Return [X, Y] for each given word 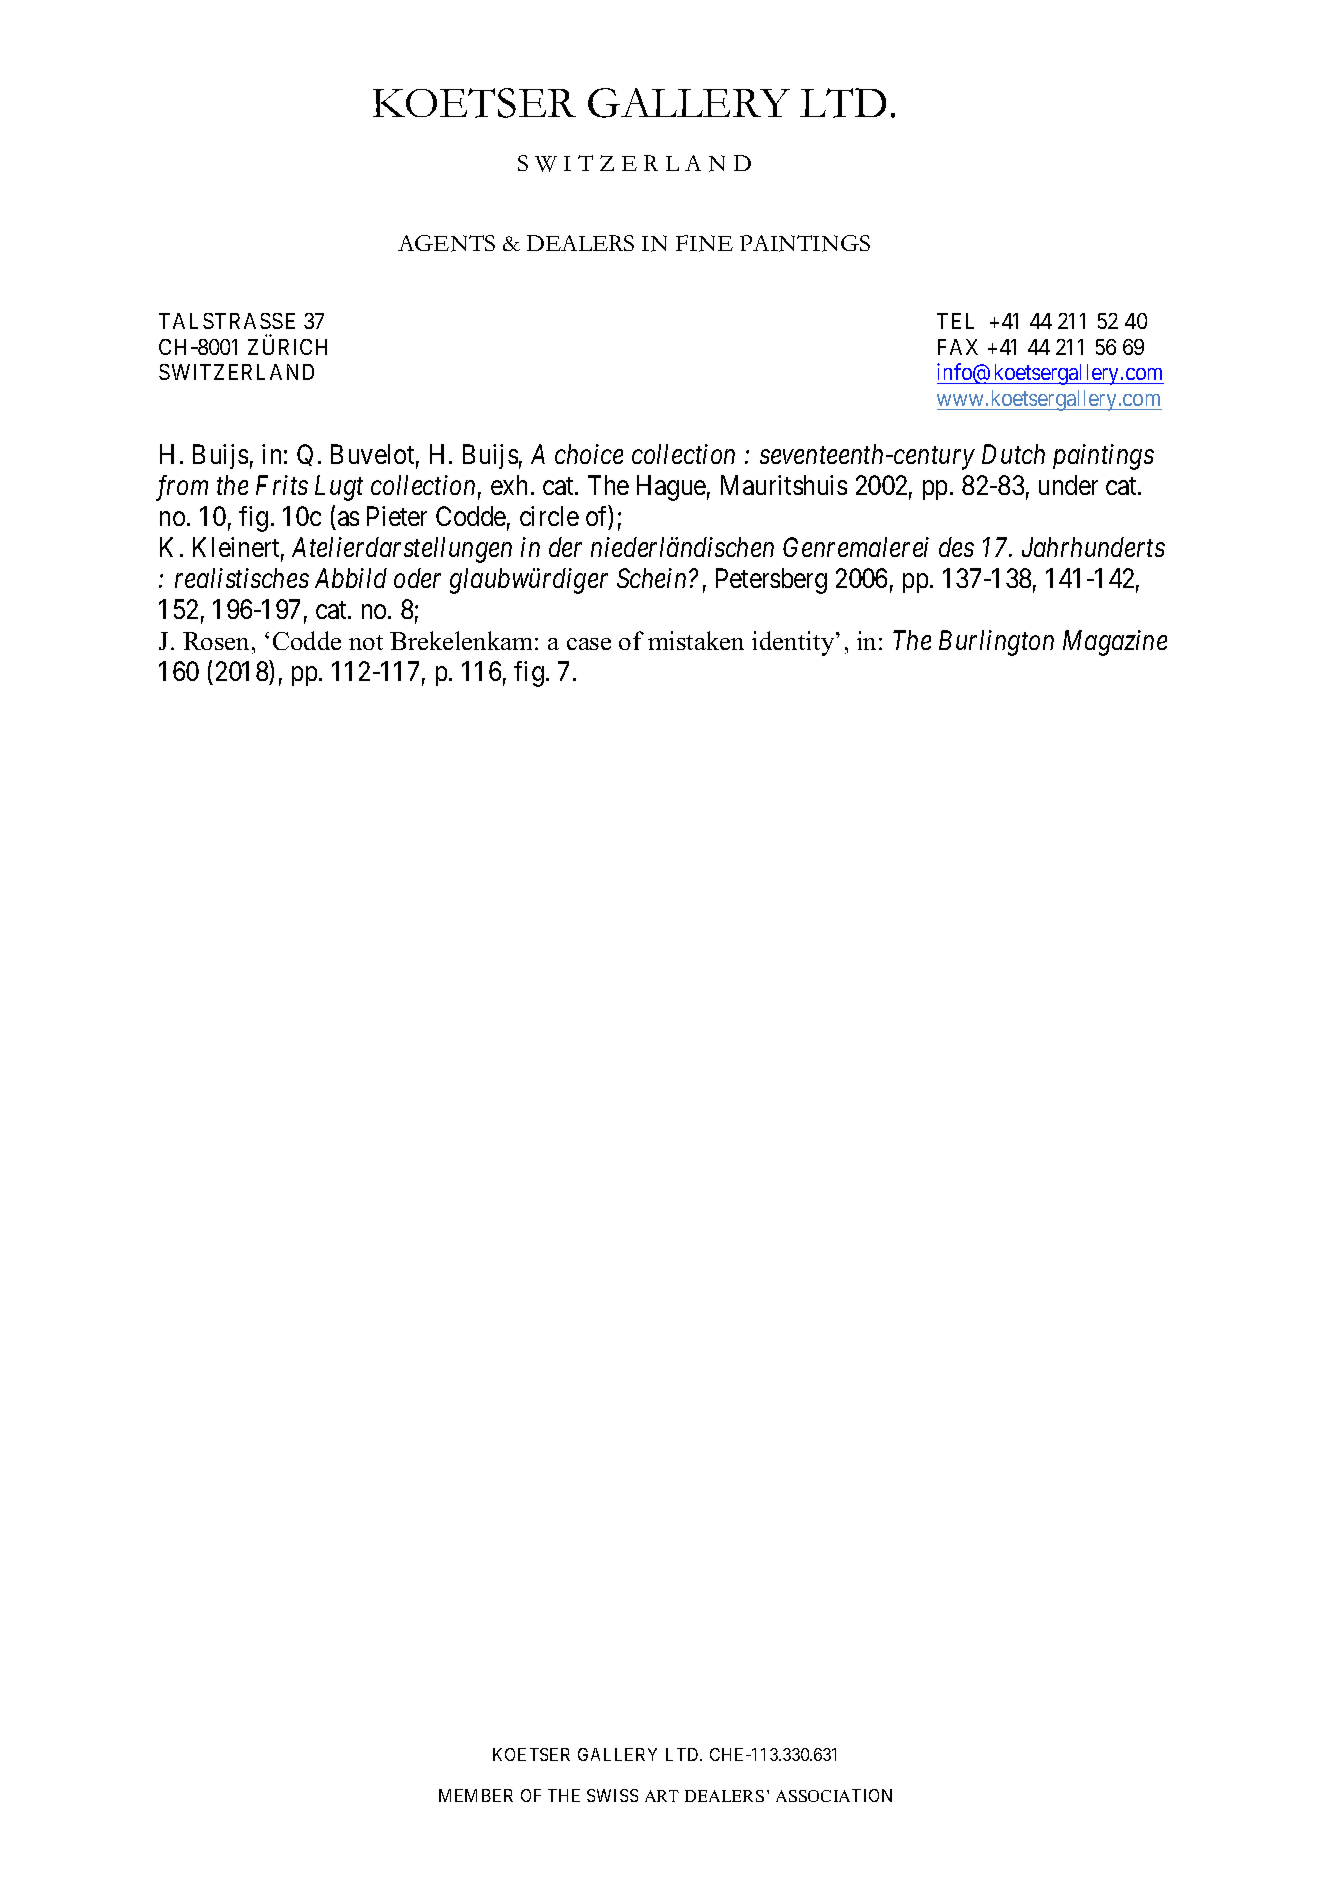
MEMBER [476, 1795]
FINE [704, 243]
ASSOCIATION [834, 1795]
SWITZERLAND [236, 372]
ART [662, 1796]
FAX [958, 347]
